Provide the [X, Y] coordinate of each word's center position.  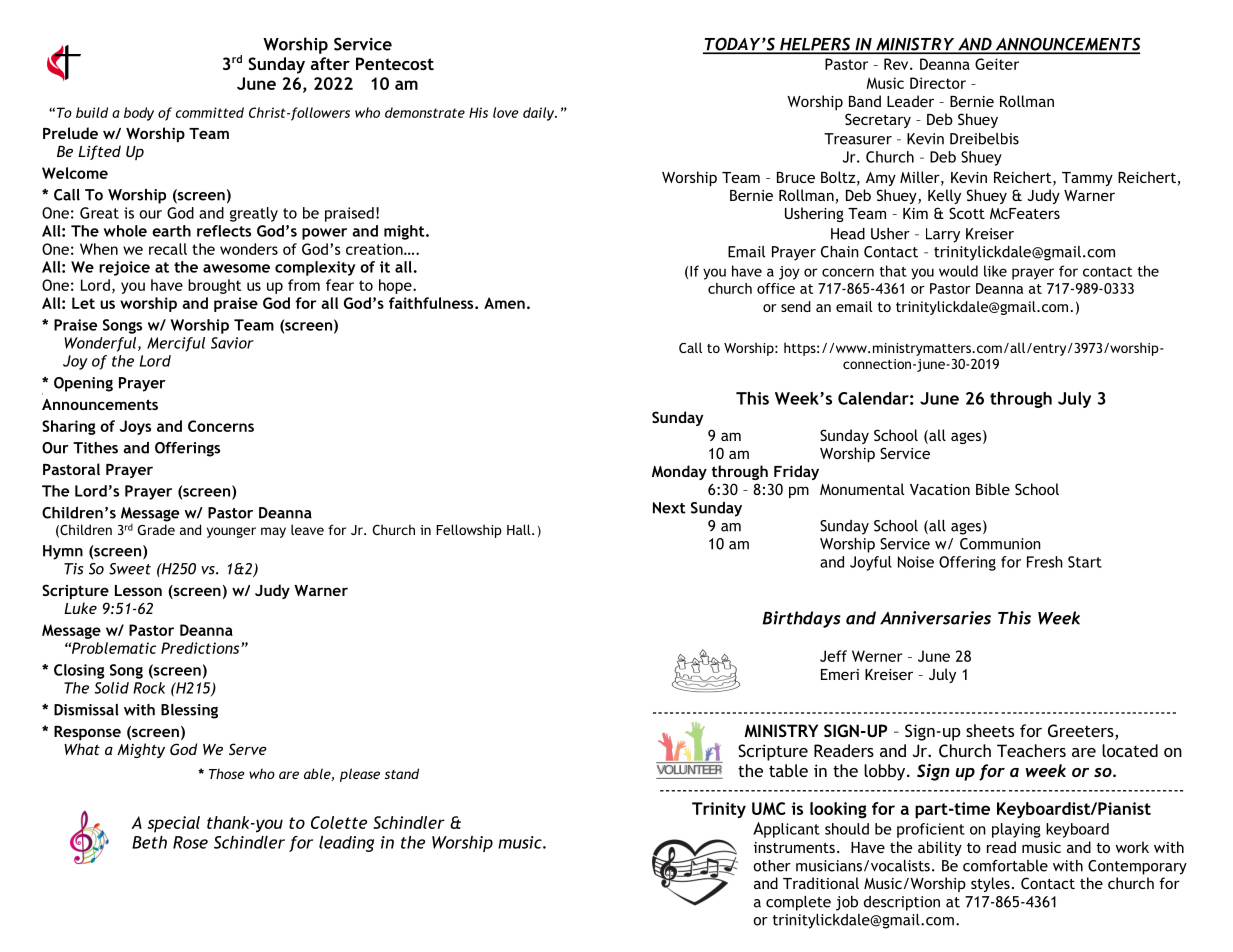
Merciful [176, 344]
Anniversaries [935, 618]
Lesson [138, 590]
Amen [504, 303]
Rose [190, 842]
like [995, 271]
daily [540, 114]
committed [210, 112]
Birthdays [802, 619]
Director [938, 83]
